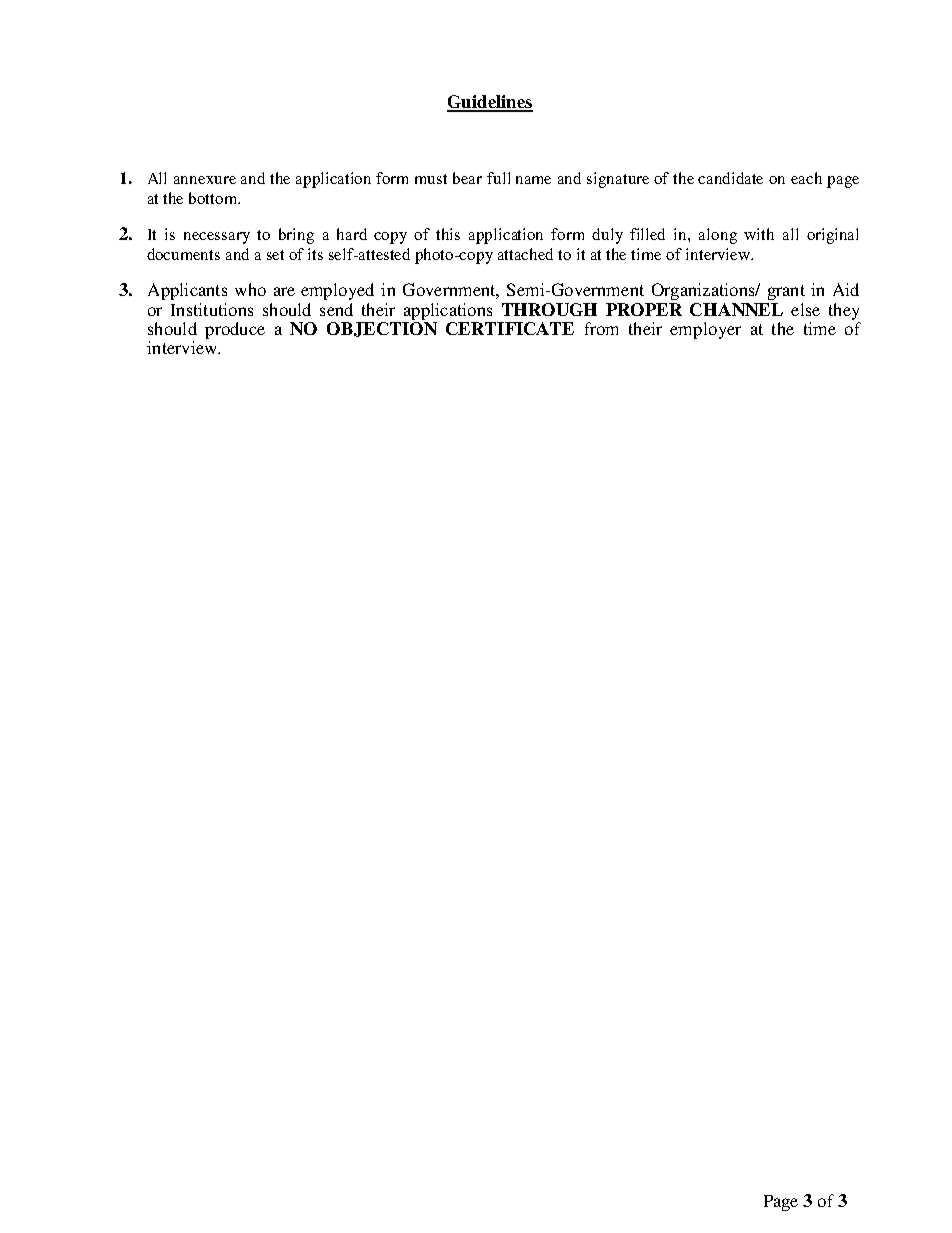  What do you see at coordinates (510, 328) in the document?
I see `CERTIFICATE` at bounding box center [510, 328].
